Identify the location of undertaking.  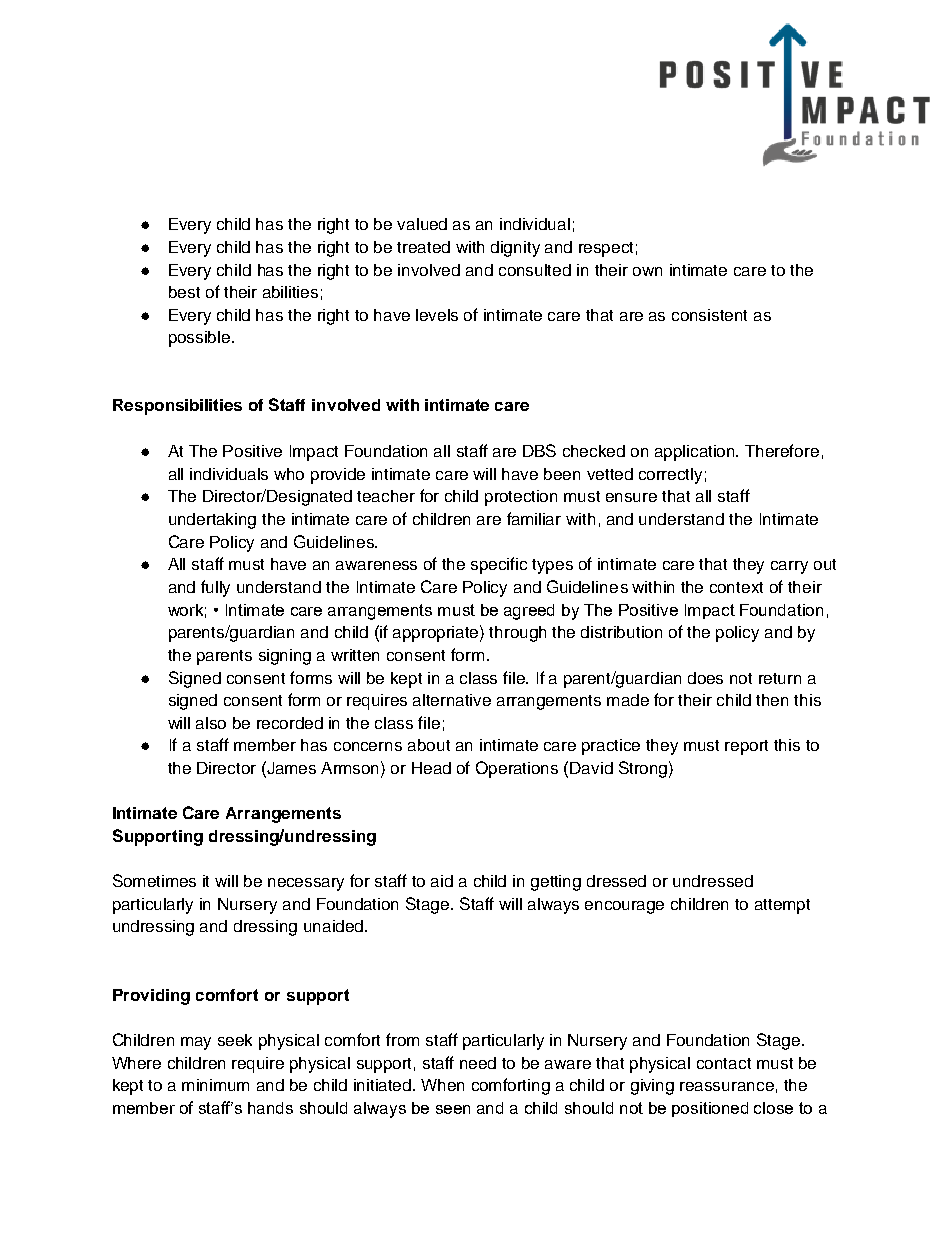
(212, 521).
